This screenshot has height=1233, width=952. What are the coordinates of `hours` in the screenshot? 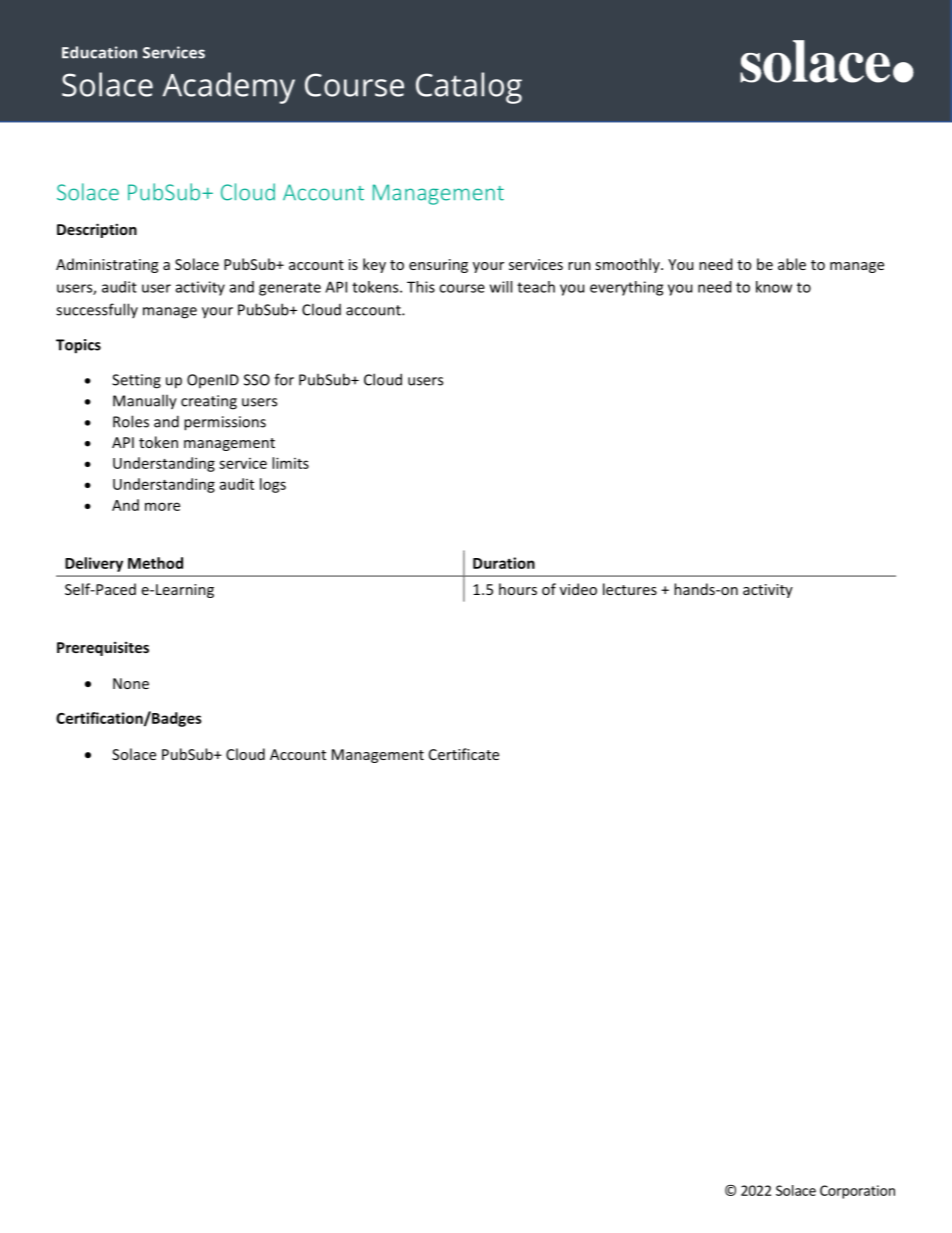 It's located at (518, 589).
